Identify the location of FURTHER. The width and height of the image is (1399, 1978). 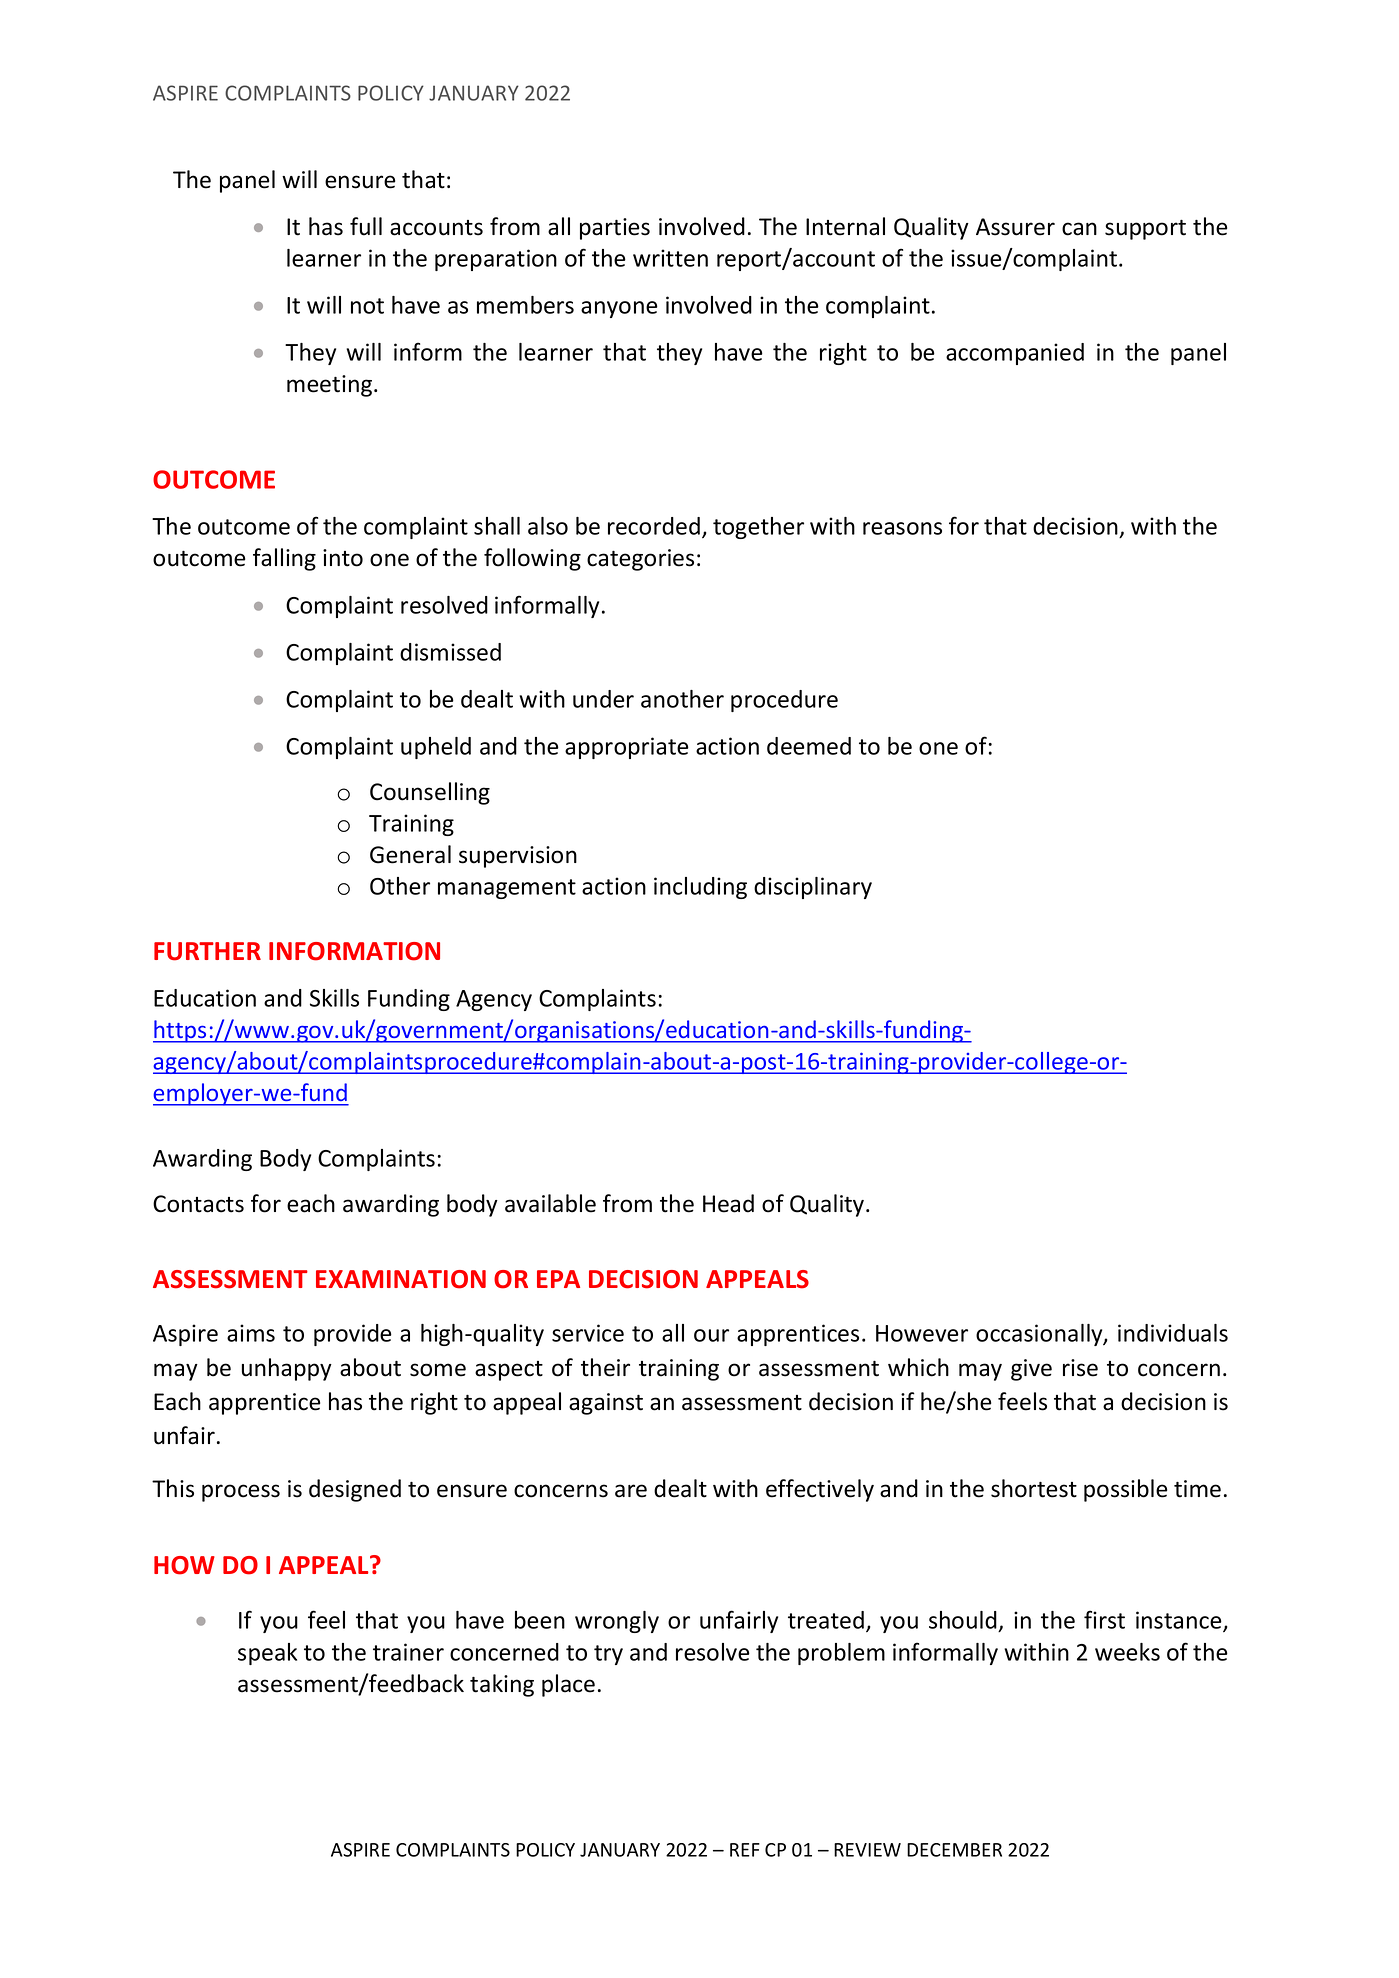
(207, 951).
